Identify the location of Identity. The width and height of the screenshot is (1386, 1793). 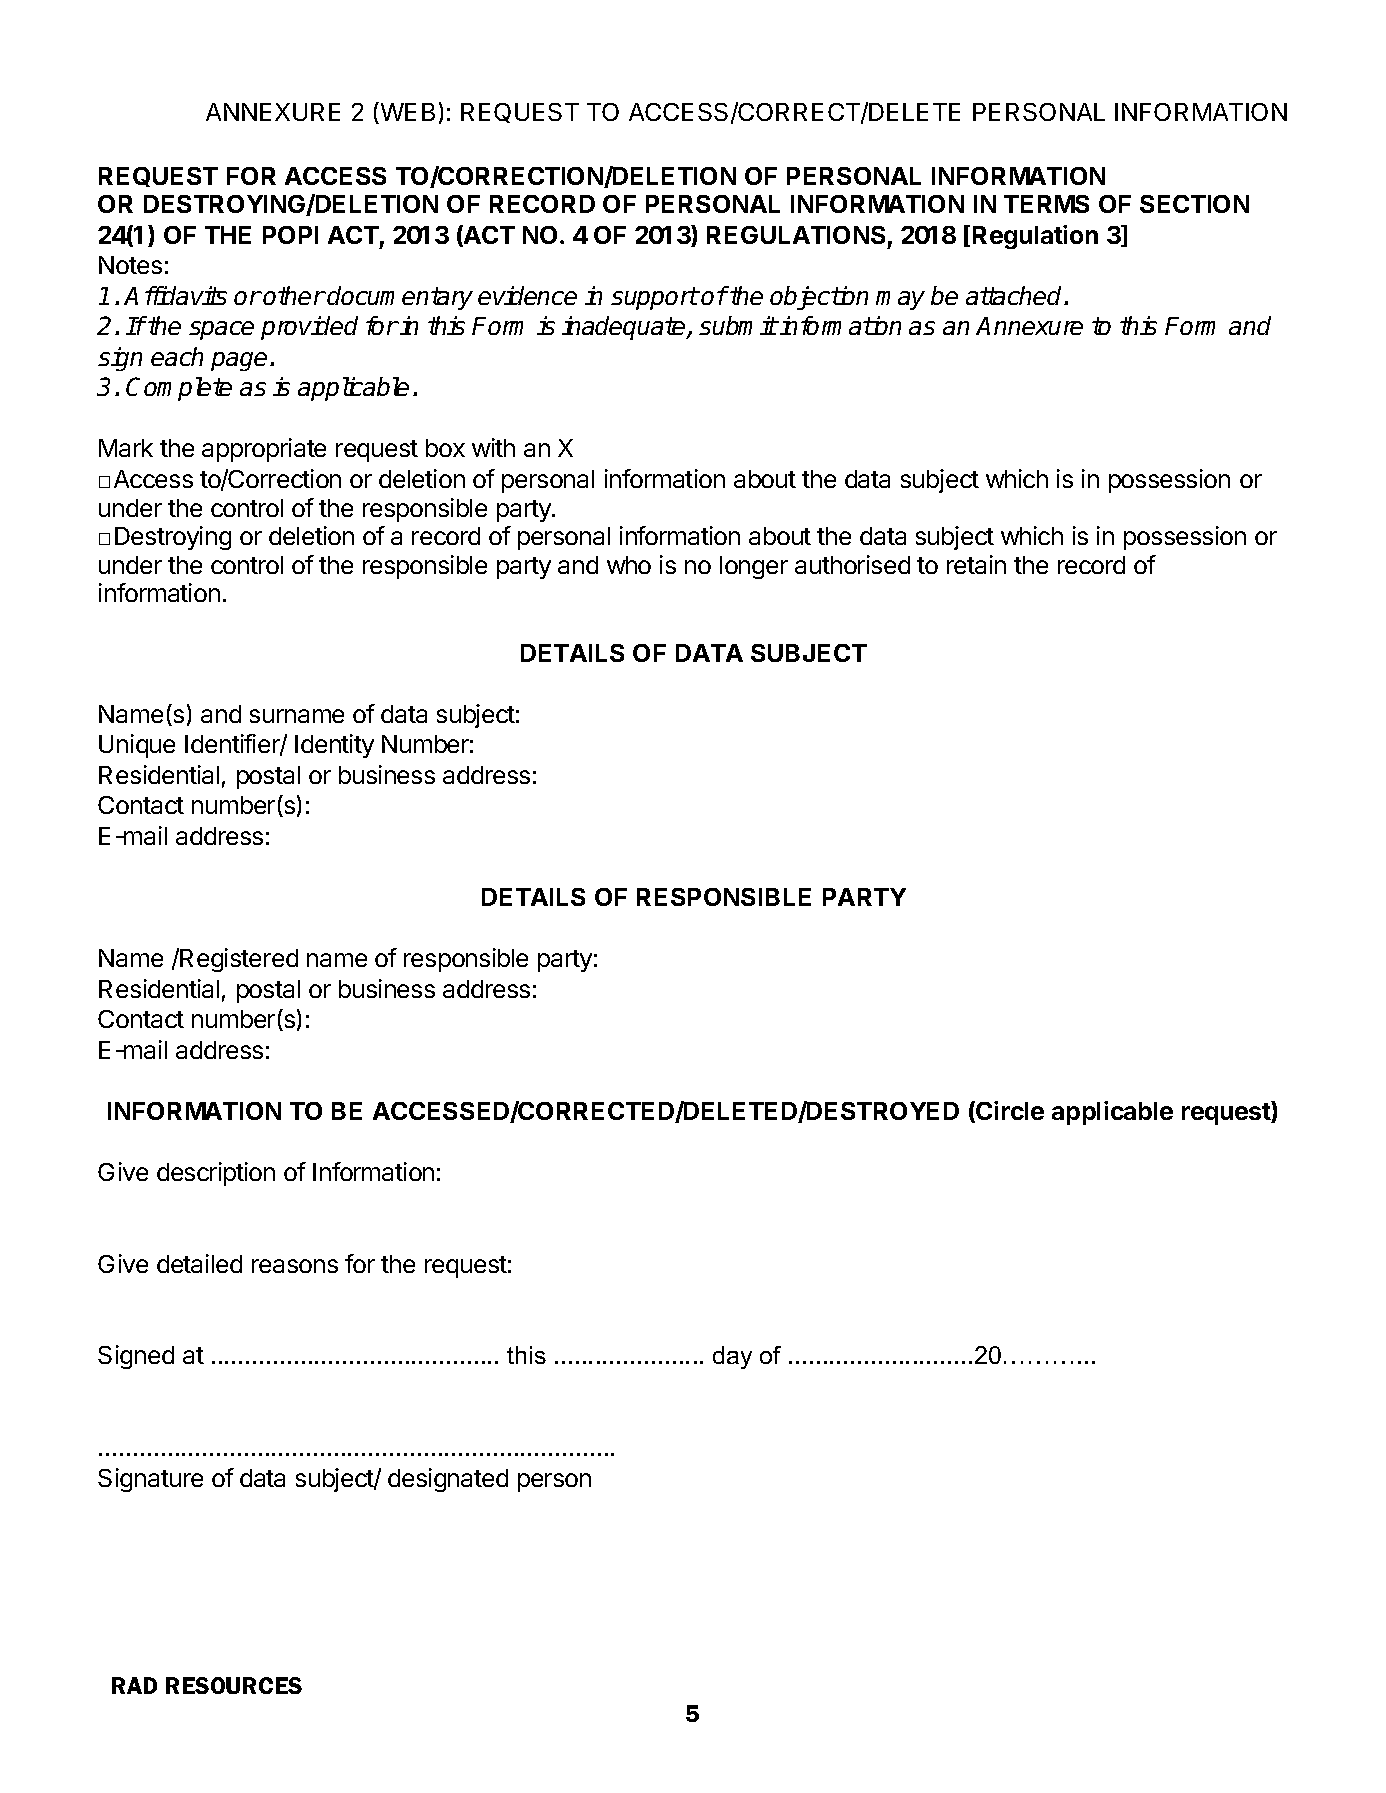
(334, 746).
